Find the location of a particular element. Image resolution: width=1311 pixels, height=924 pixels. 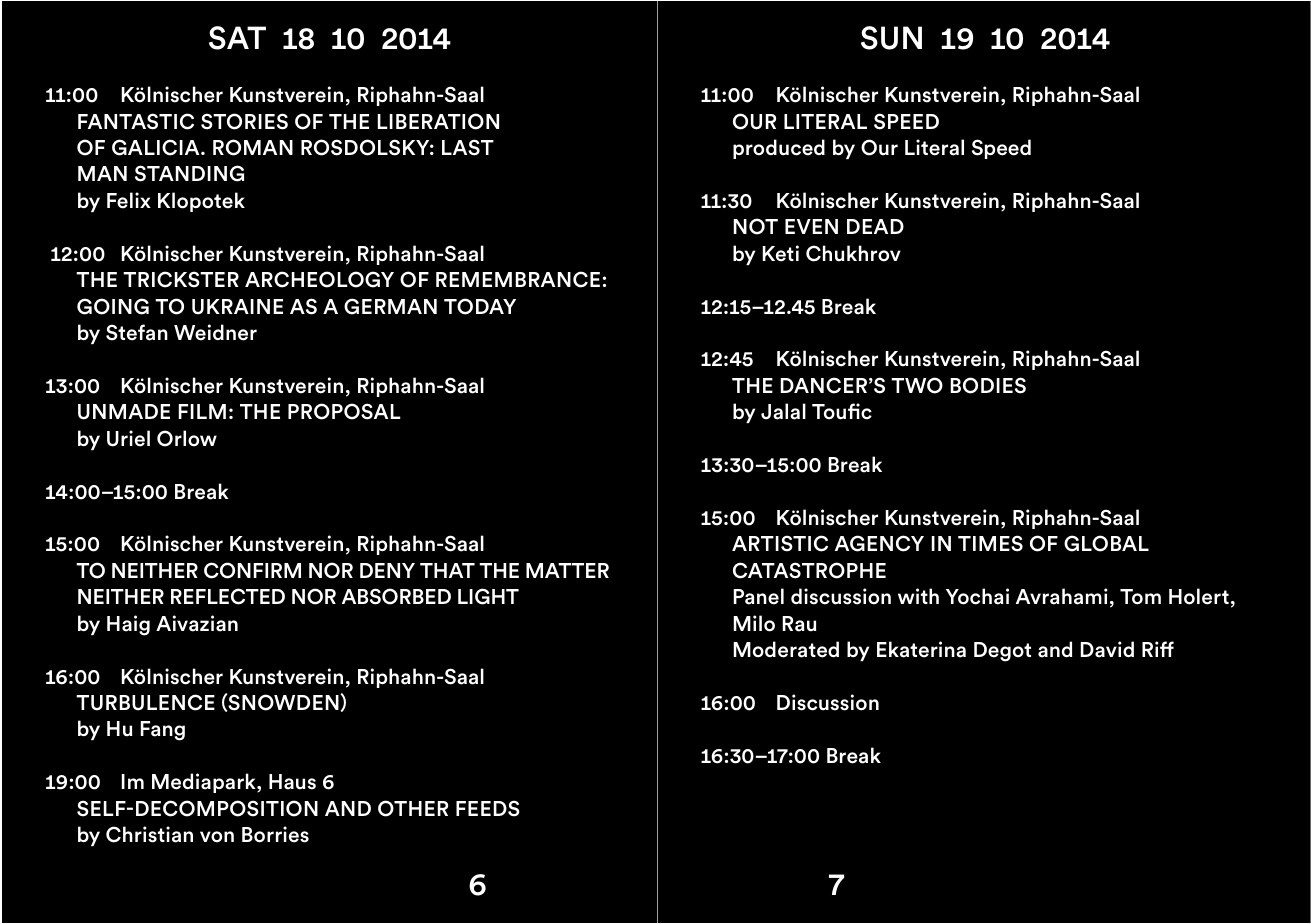

LIBERATION is located at coordinates (438, 121).
